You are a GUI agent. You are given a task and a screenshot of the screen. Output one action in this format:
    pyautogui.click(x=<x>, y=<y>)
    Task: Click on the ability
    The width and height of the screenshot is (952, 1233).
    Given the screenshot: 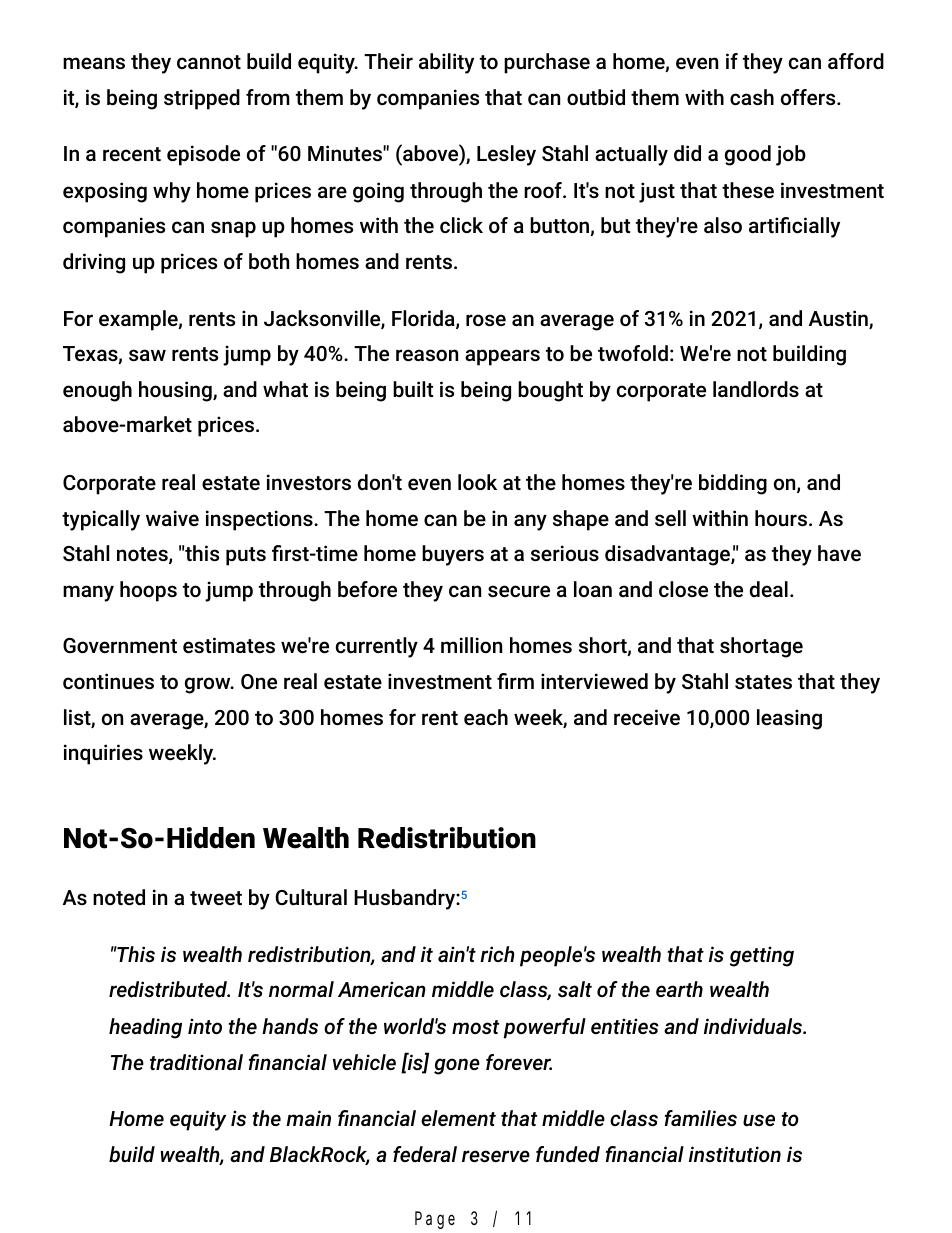 What is the action you would take?
    pyautogui.click(x=446, y=63)
